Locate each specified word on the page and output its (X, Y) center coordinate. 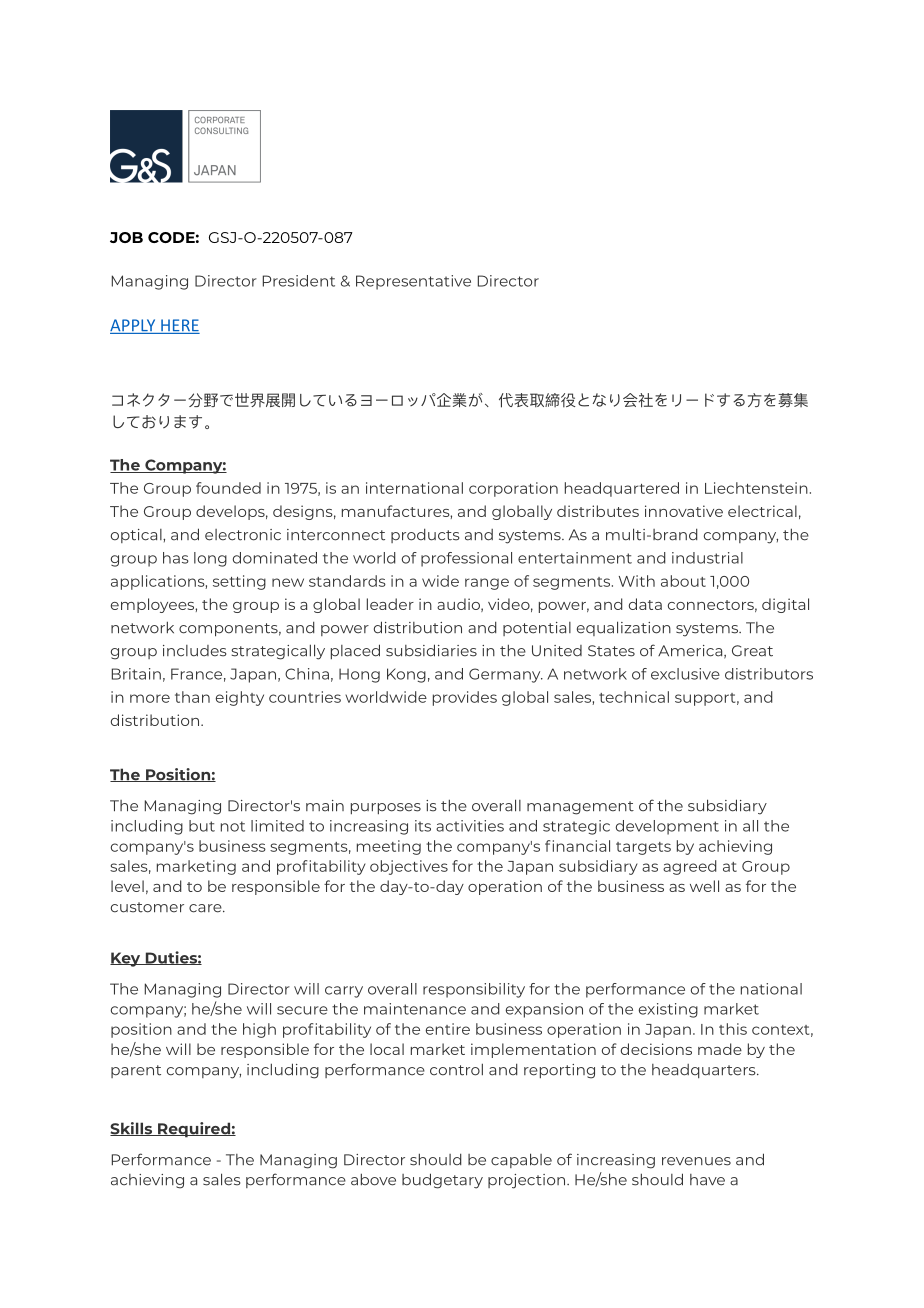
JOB (126, 237)
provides (465, 698)
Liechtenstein (756, 488)
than (192, 697)
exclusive (685, 674)
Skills (132, 1129)
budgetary (442, 1181)
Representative (413, 282)
